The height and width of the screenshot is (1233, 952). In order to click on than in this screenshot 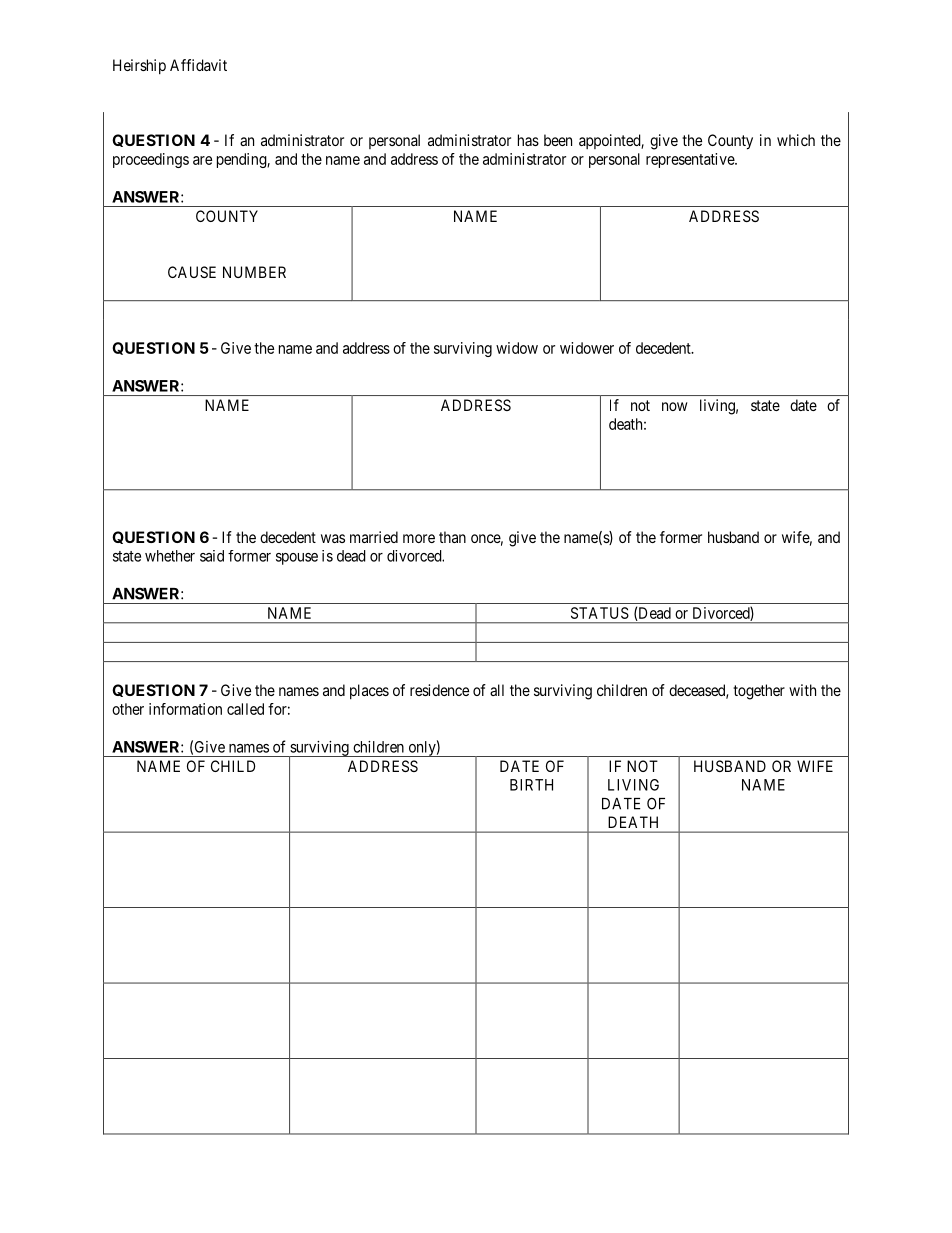, I will do `click(452, 537)`.
